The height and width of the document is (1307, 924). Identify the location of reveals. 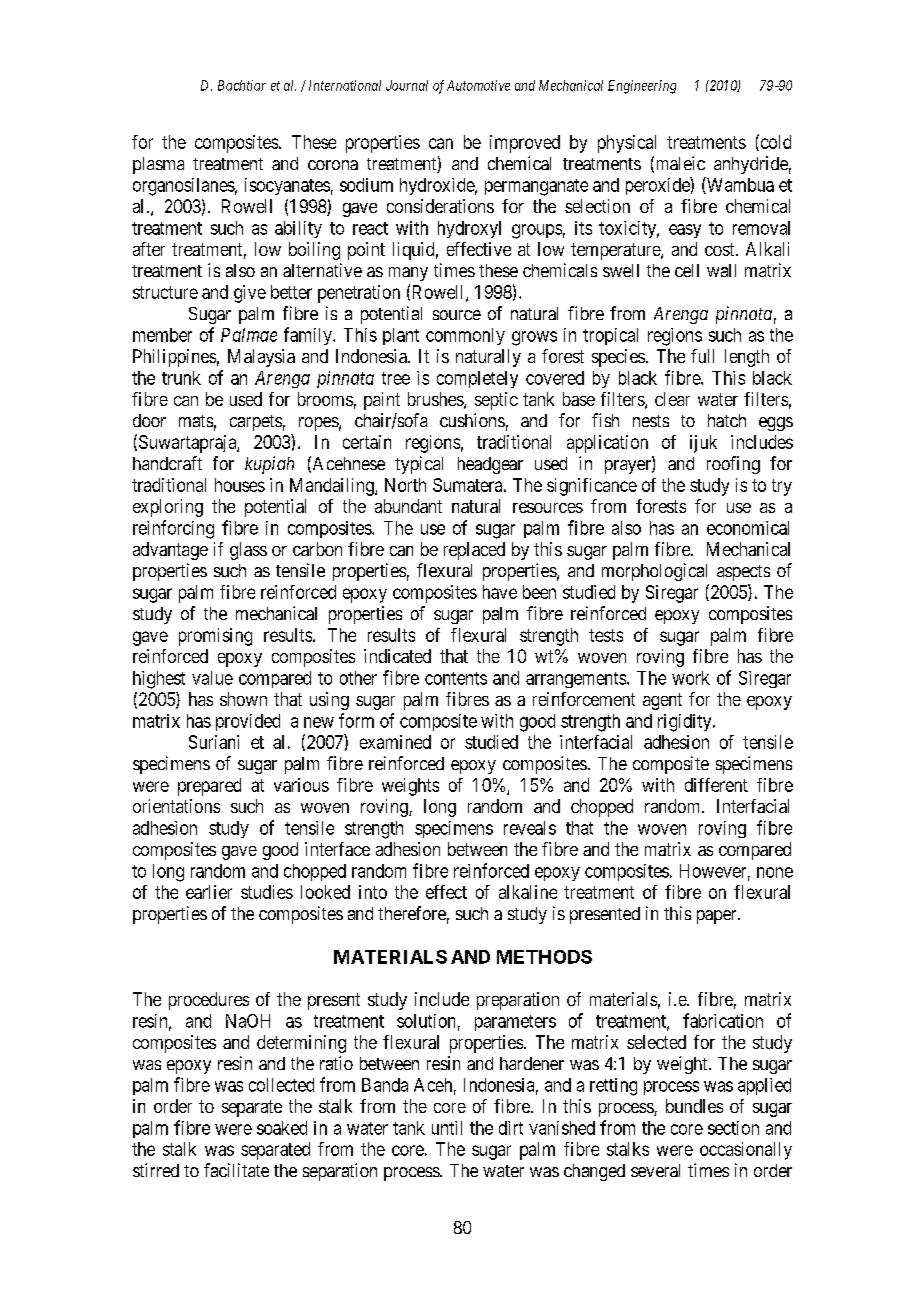
(530, 828).
